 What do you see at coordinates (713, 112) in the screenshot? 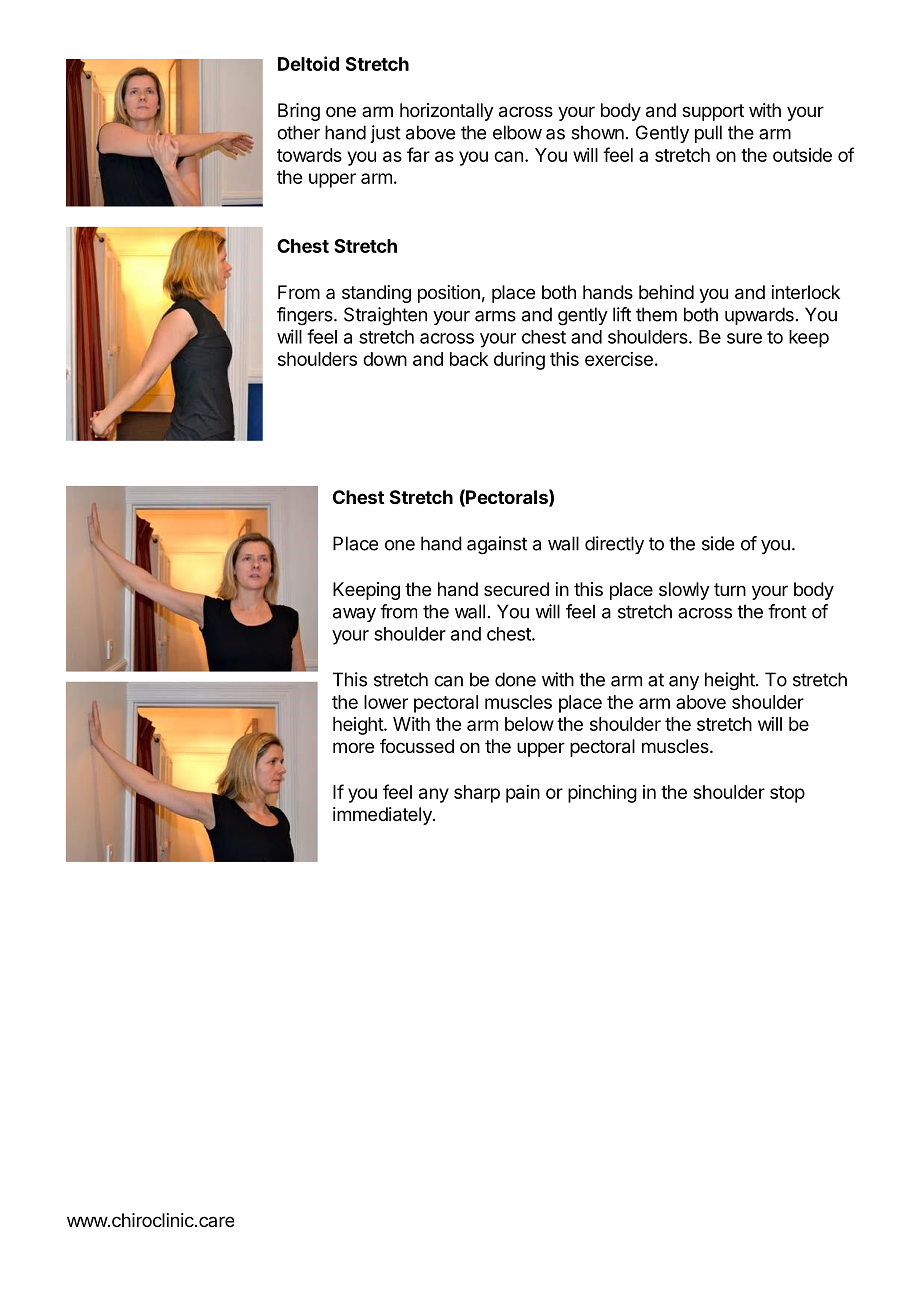
I see `support` at bounding box center [713, 112].
